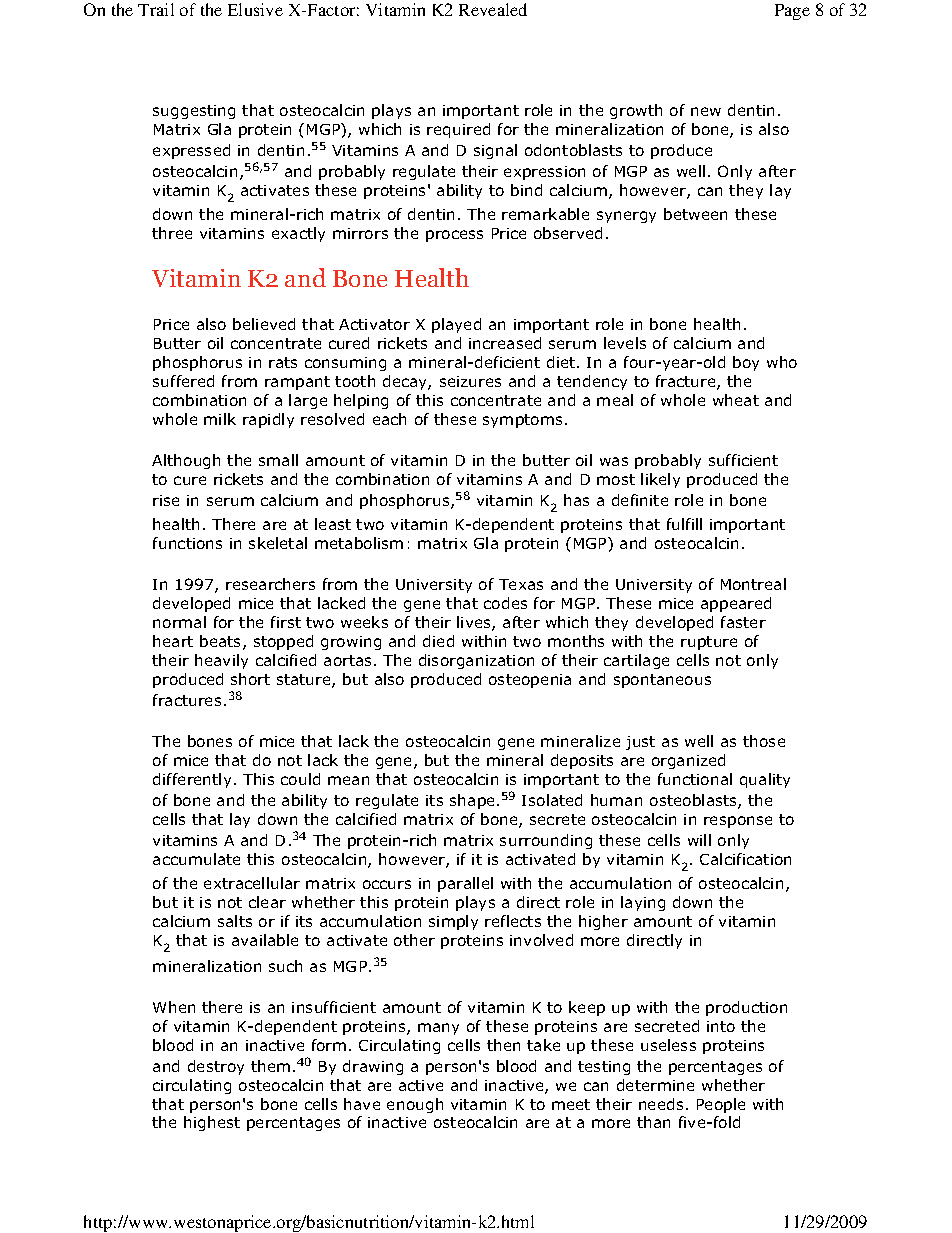  What do you see at coordinates (470, 381) in the screenshot?
I see `seizures` at bounding box center [470, 381].
